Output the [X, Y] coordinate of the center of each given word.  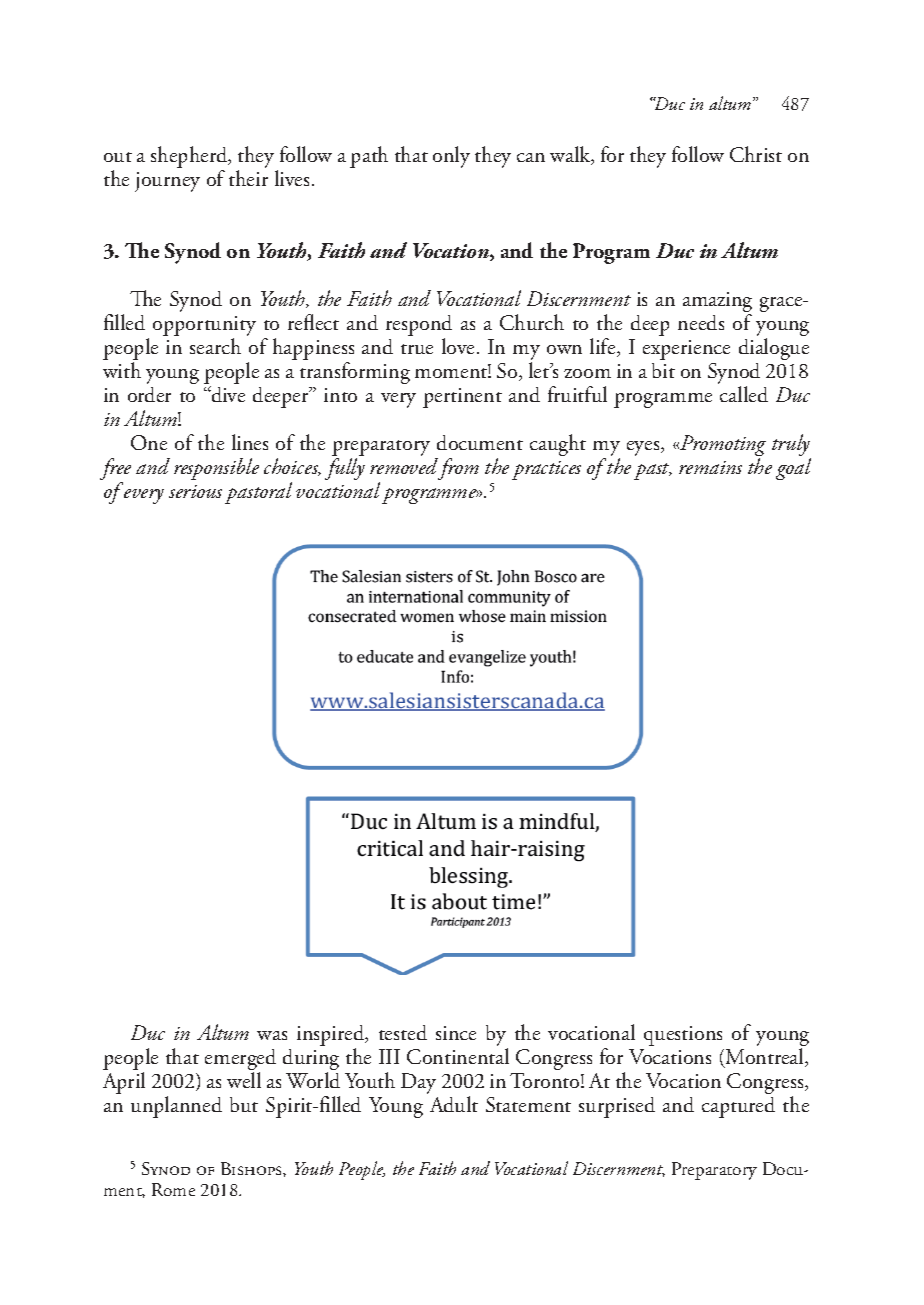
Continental [458, 1056]
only [451, 157]
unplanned [176, 1107]
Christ [756, 154]
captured [738, 1107]
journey [167, 182]
